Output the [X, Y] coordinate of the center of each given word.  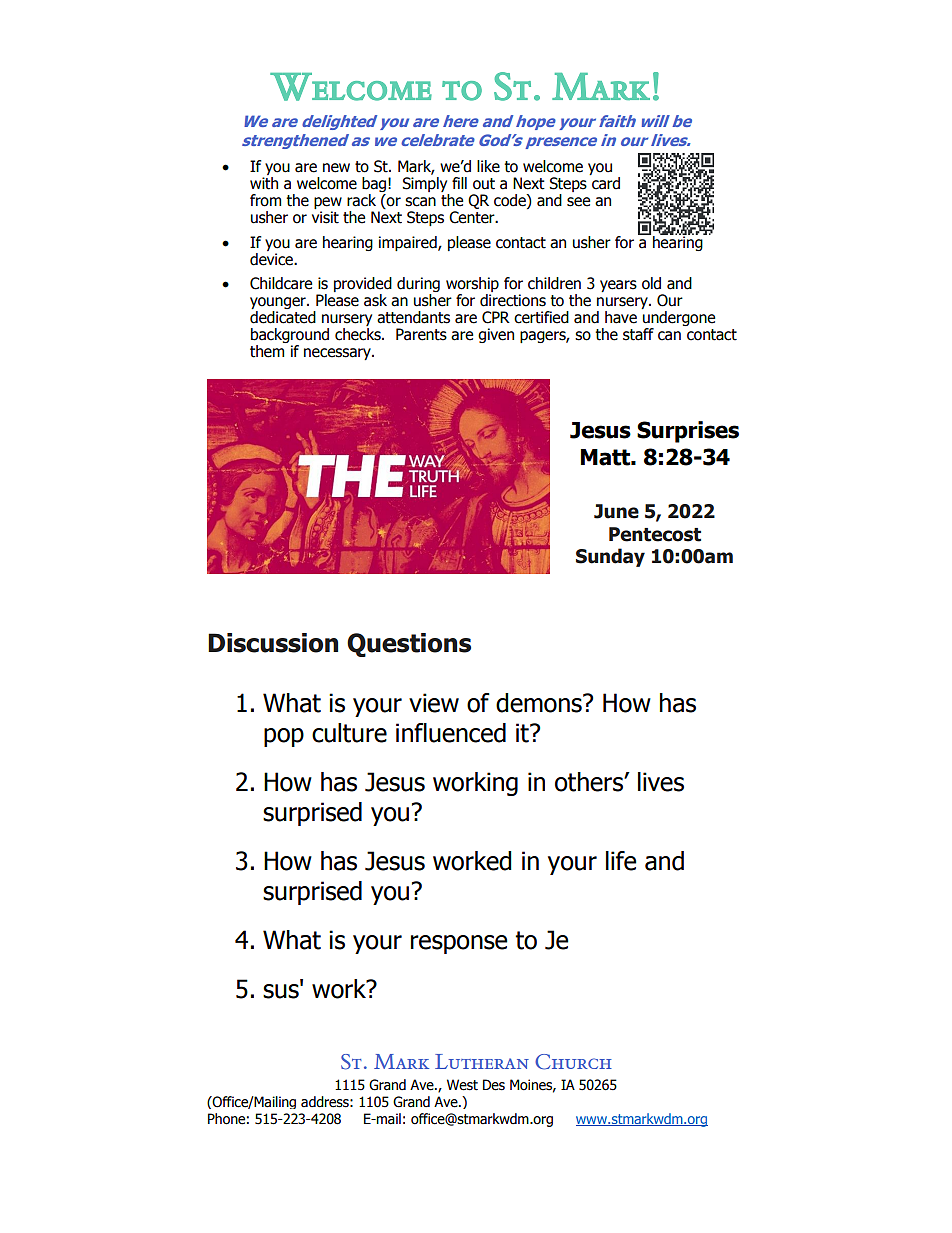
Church [573, 1062]
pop [284, 737]
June [616, 511]
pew [328, 204]
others [590, 782]
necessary [338, 354]
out [484, 184]
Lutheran [482, 1061]
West [462, 1085]
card [606, 183]
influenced [451, 733]
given [496, 335]
